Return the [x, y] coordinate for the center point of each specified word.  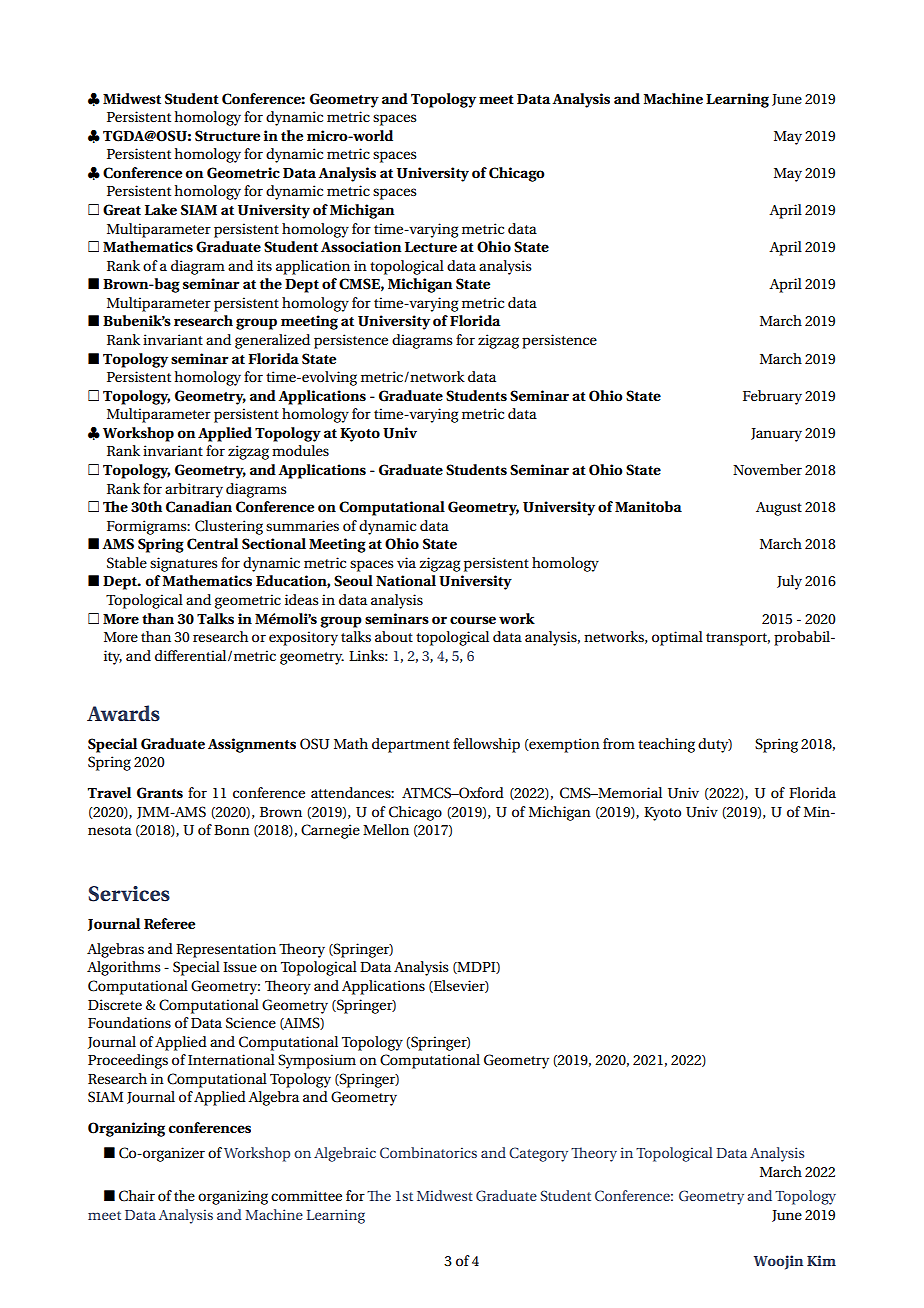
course [473, 620]
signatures [183, 564]
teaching [666, 745]
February [772, 397]
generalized [272, 341]
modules [300, 450]
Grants [160, 793]
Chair [137, 1196]
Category [538, 1154]
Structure [227, 136]
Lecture [431, 247]
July [789, 582]
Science [251, 1023]
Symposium [317, 1061]
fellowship [486, 745]
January [776, 435]
